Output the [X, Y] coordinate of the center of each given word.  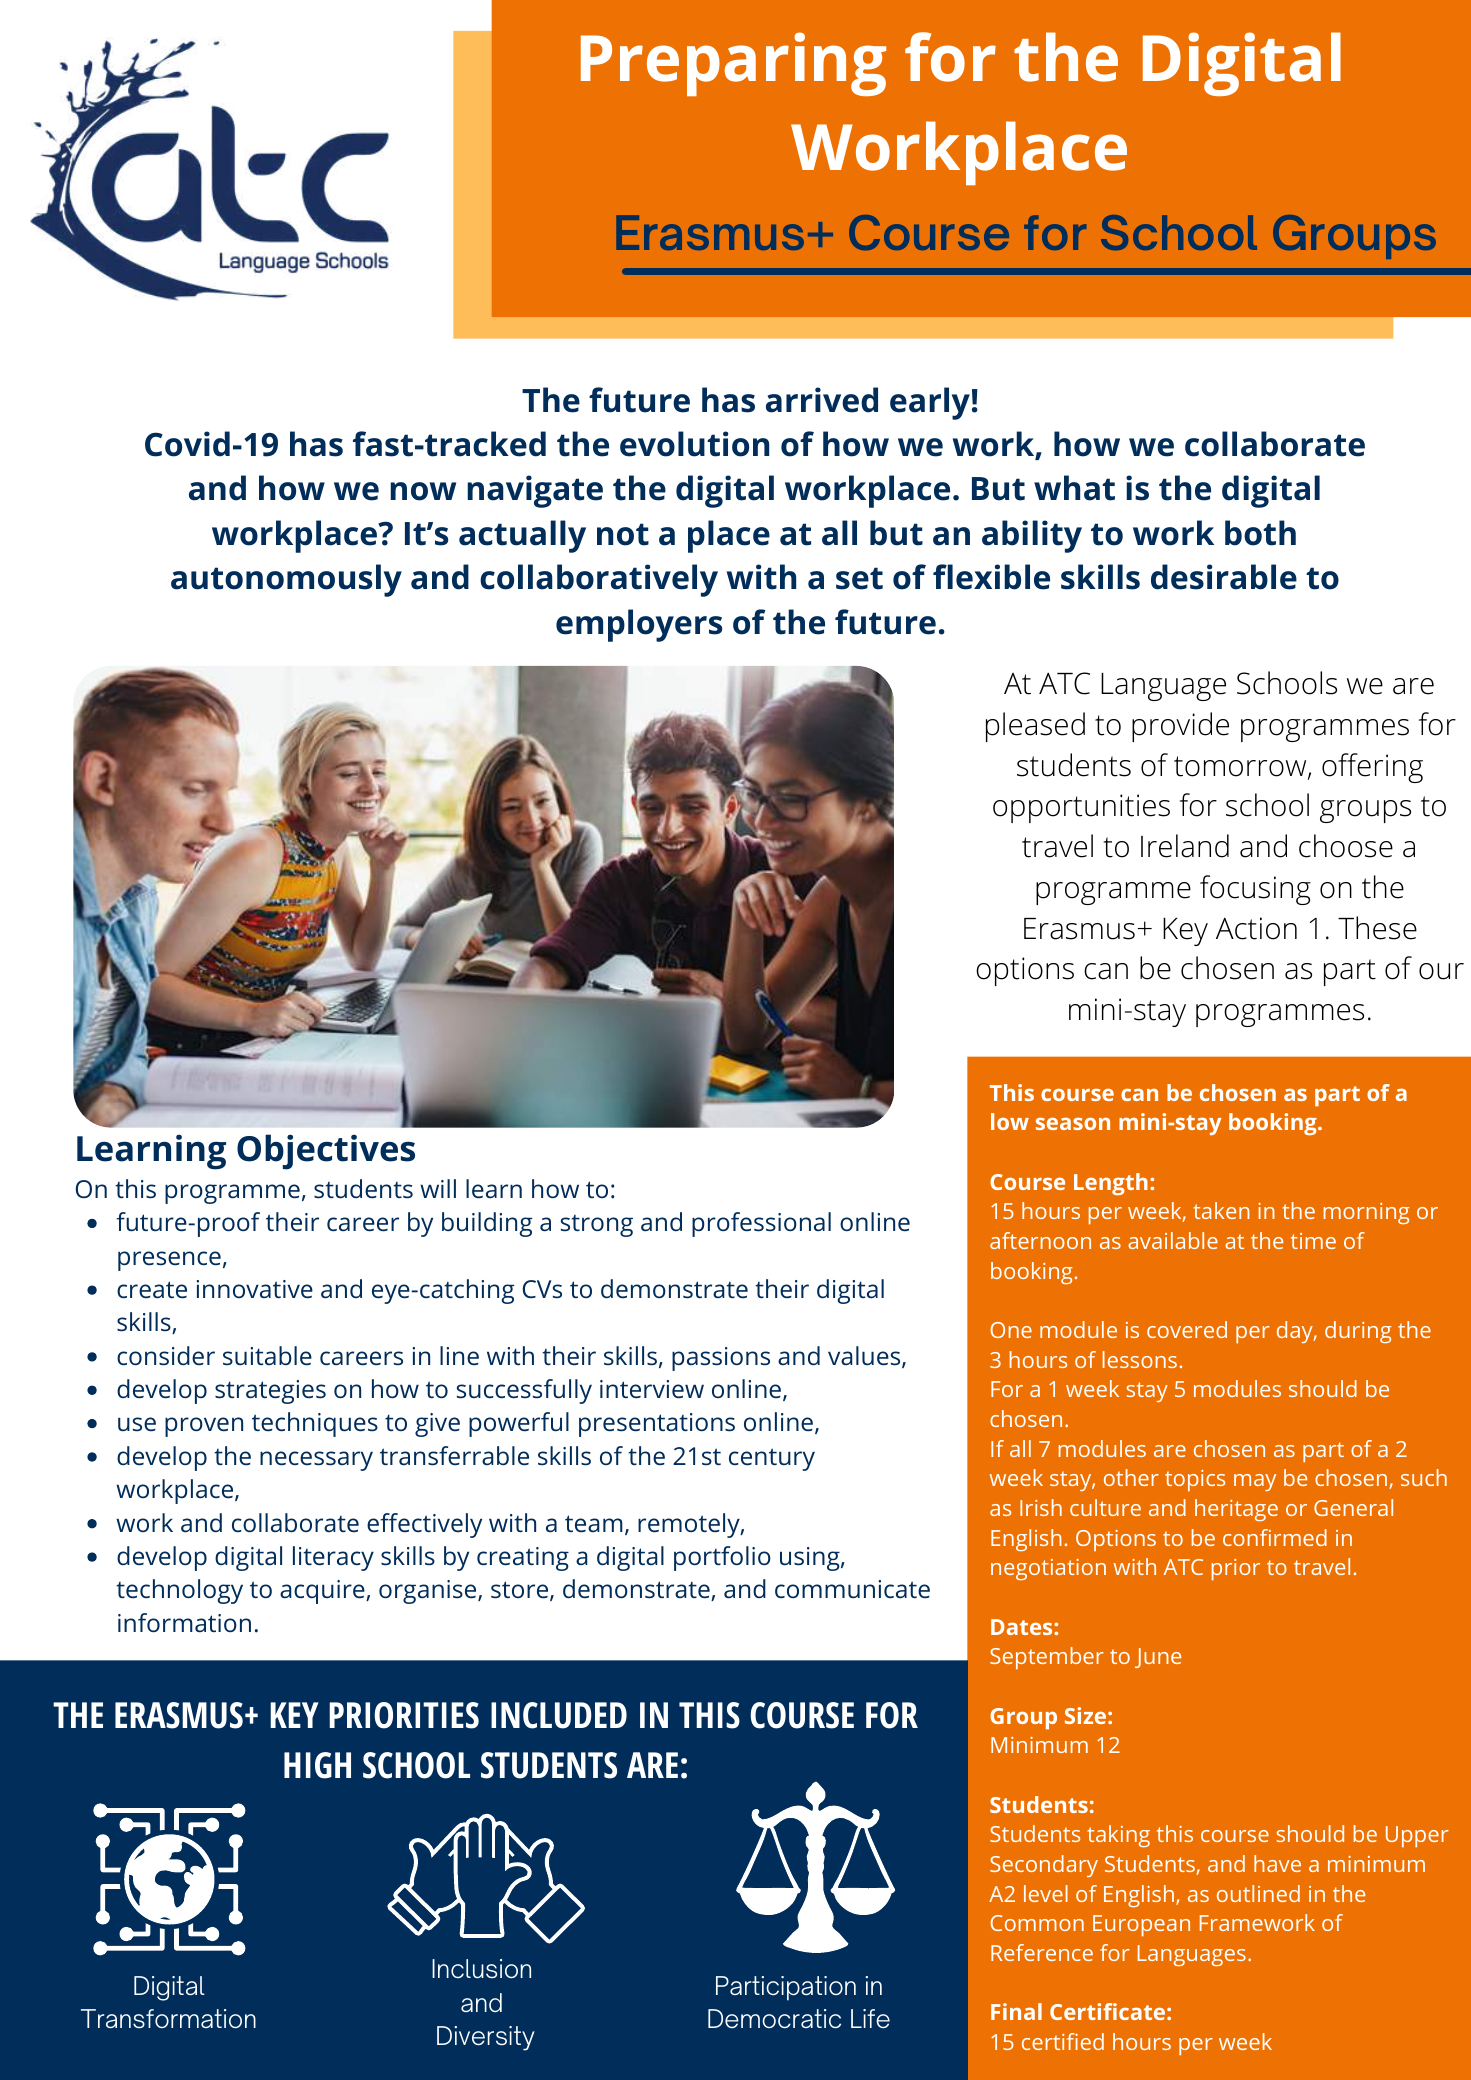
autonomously [286, 580]
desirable [1224, 577]
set [859, 578]
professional [761, 1224]
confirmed [1275, 1537]
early [930, 403]
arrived [822, 400]
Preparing [733, 64]
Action [1256, 928]
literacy [333, 1558]
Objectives [326, 1152]
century [772, 1459]
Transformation [168, 2019]
